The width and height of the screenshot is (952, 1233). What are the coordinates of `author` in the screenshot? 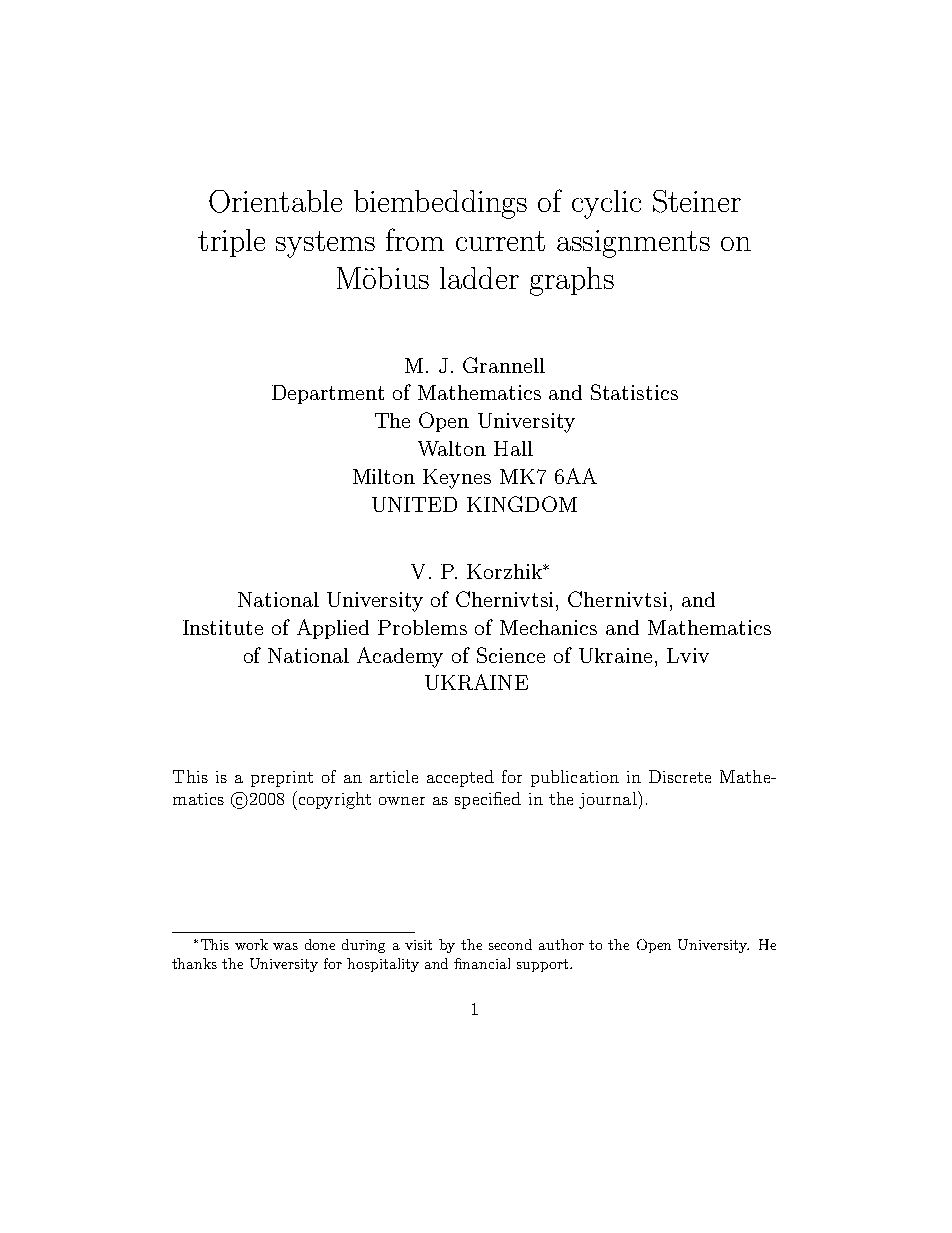 It's located at (561, 944).
